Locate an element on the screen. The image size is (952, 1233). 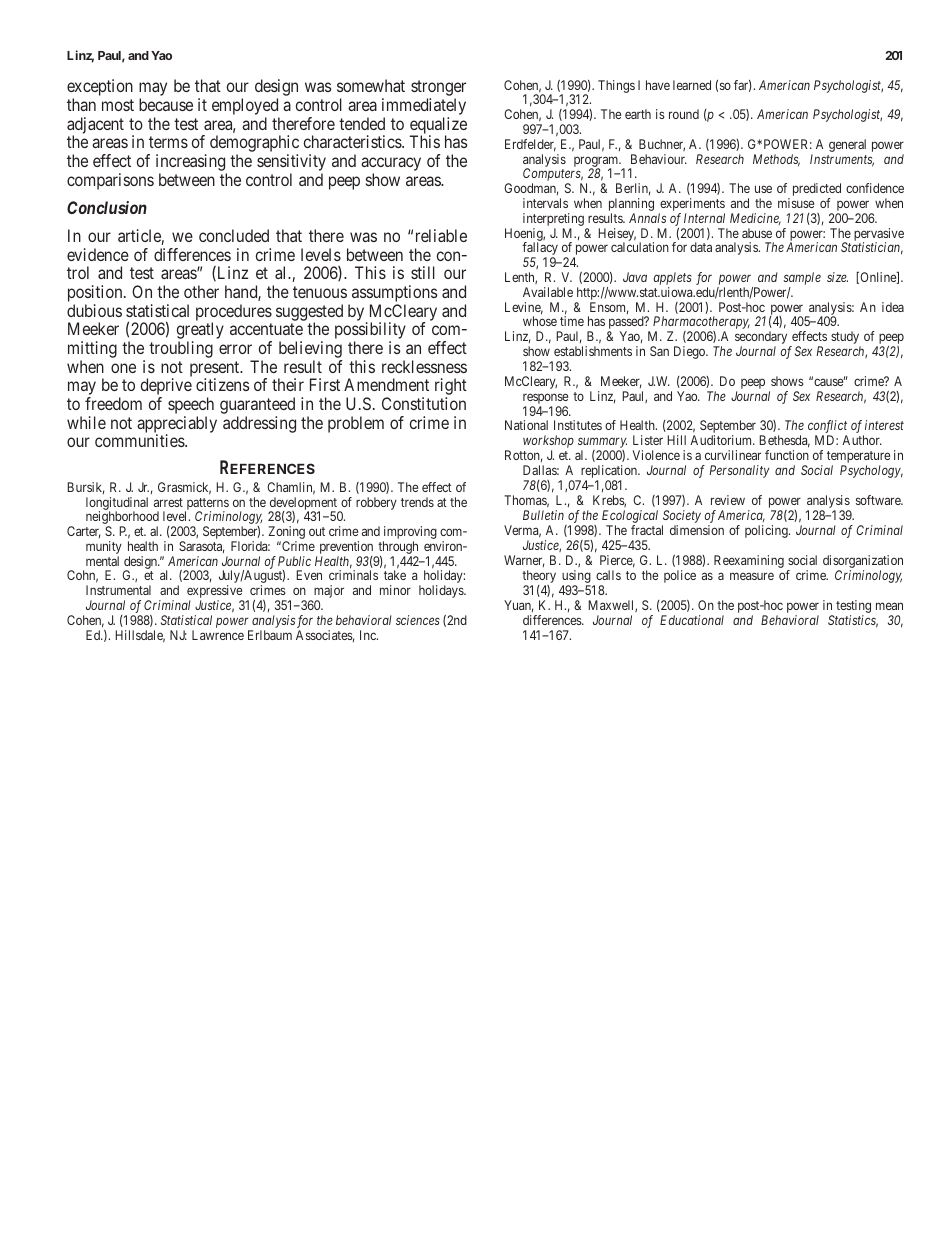
procedures is located at coordinates (234, 313).
